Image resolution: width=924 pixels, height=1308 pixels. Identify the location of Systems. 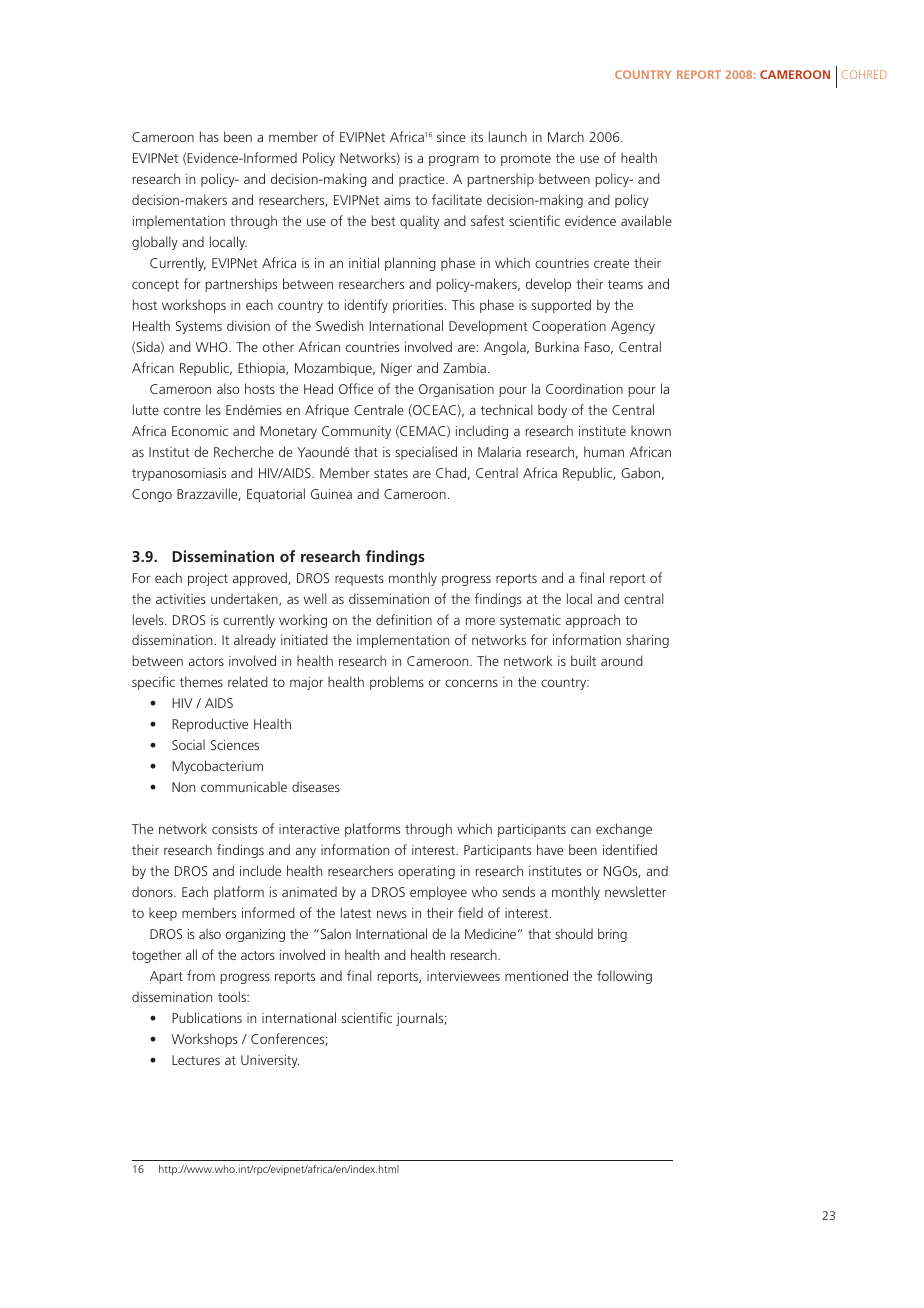
(199, 327).
